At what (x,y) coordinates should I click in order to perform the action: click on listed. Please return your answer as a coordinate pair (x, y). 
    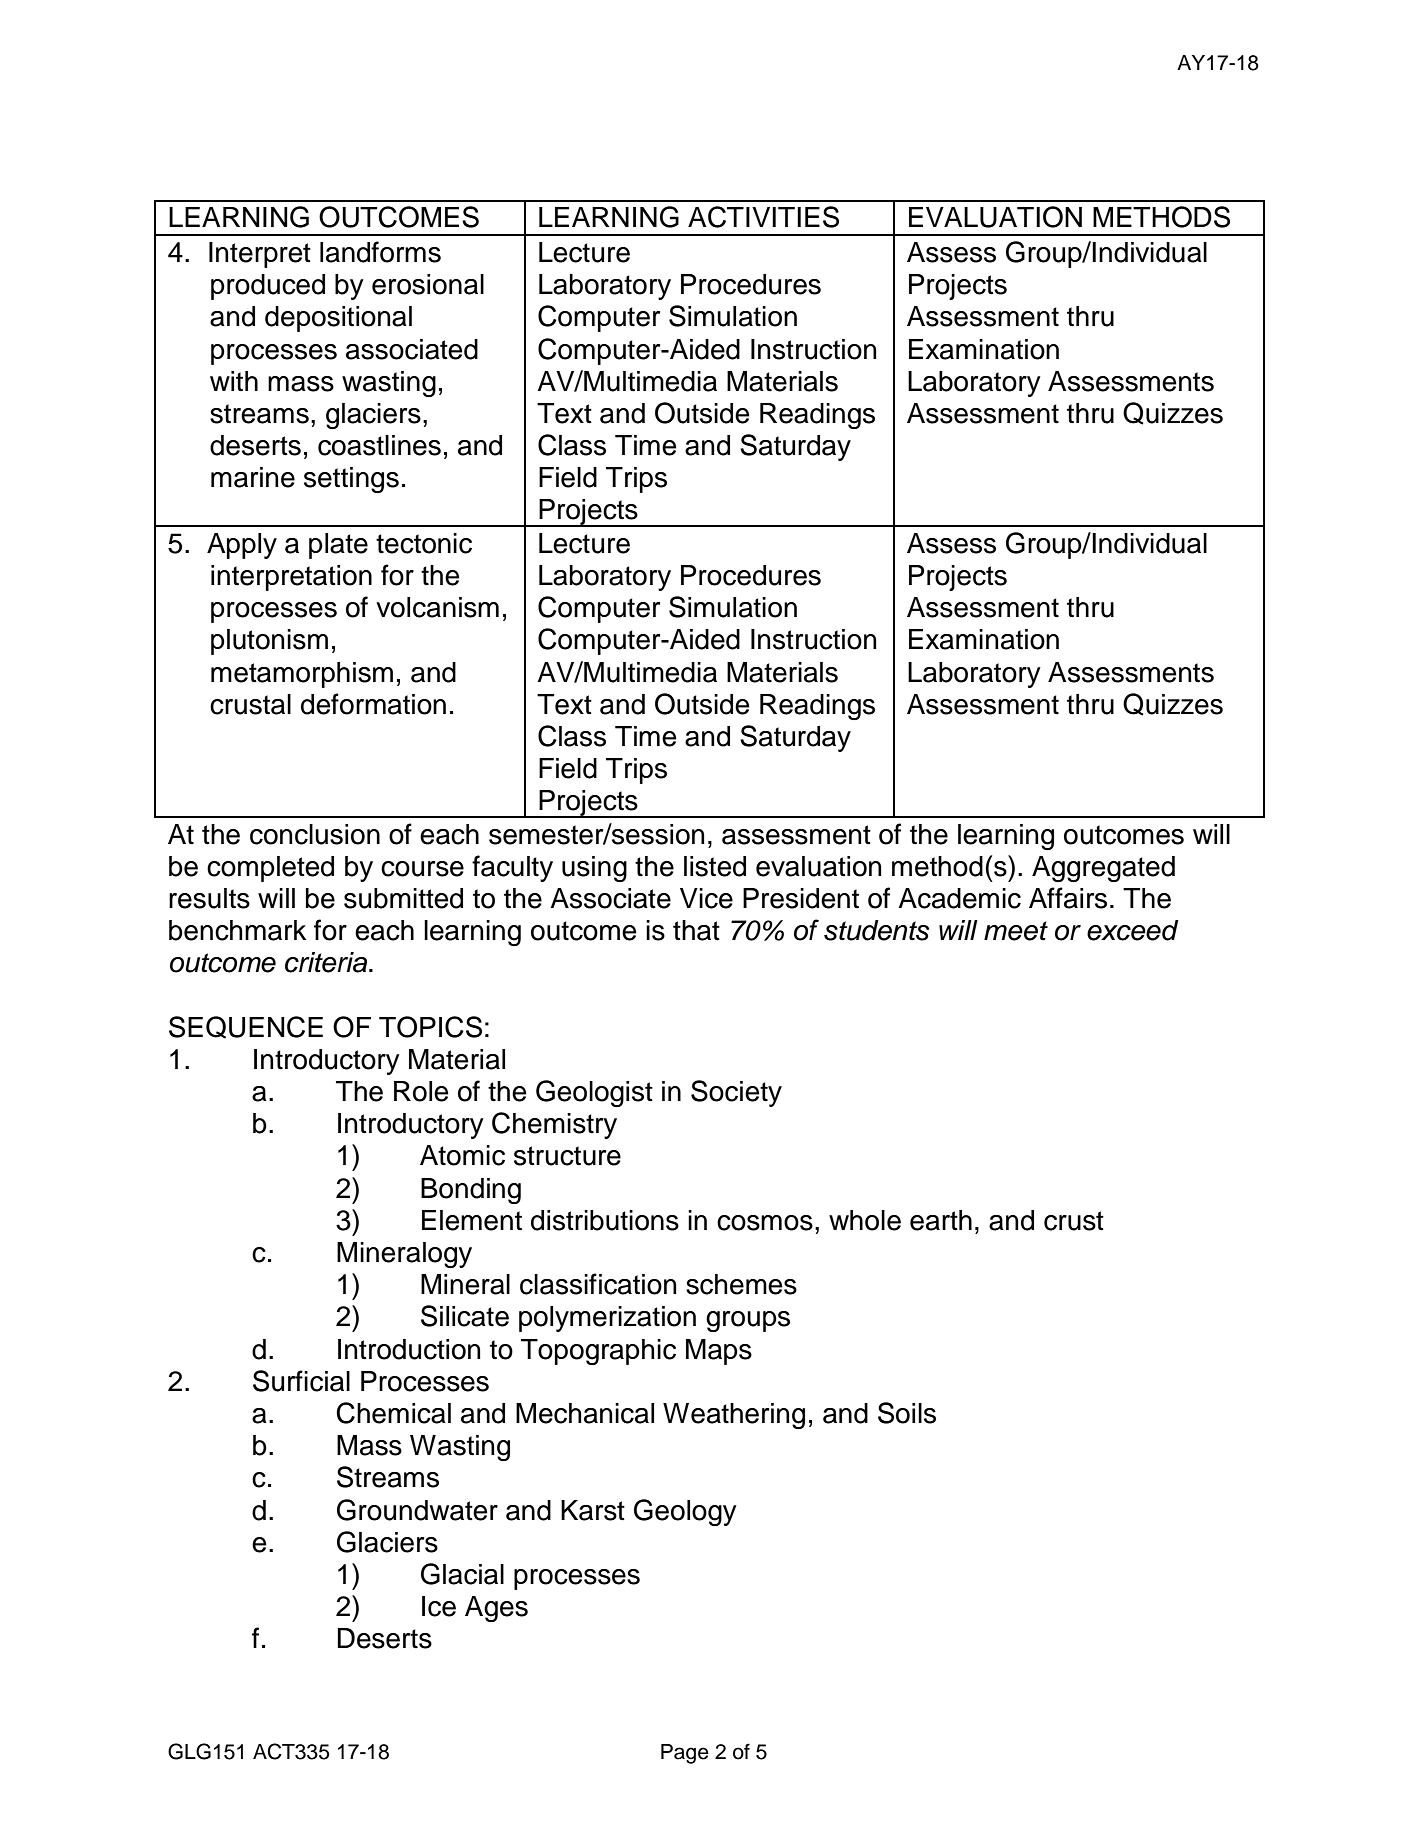
    Looking at the image, I should click on (715, 866).
